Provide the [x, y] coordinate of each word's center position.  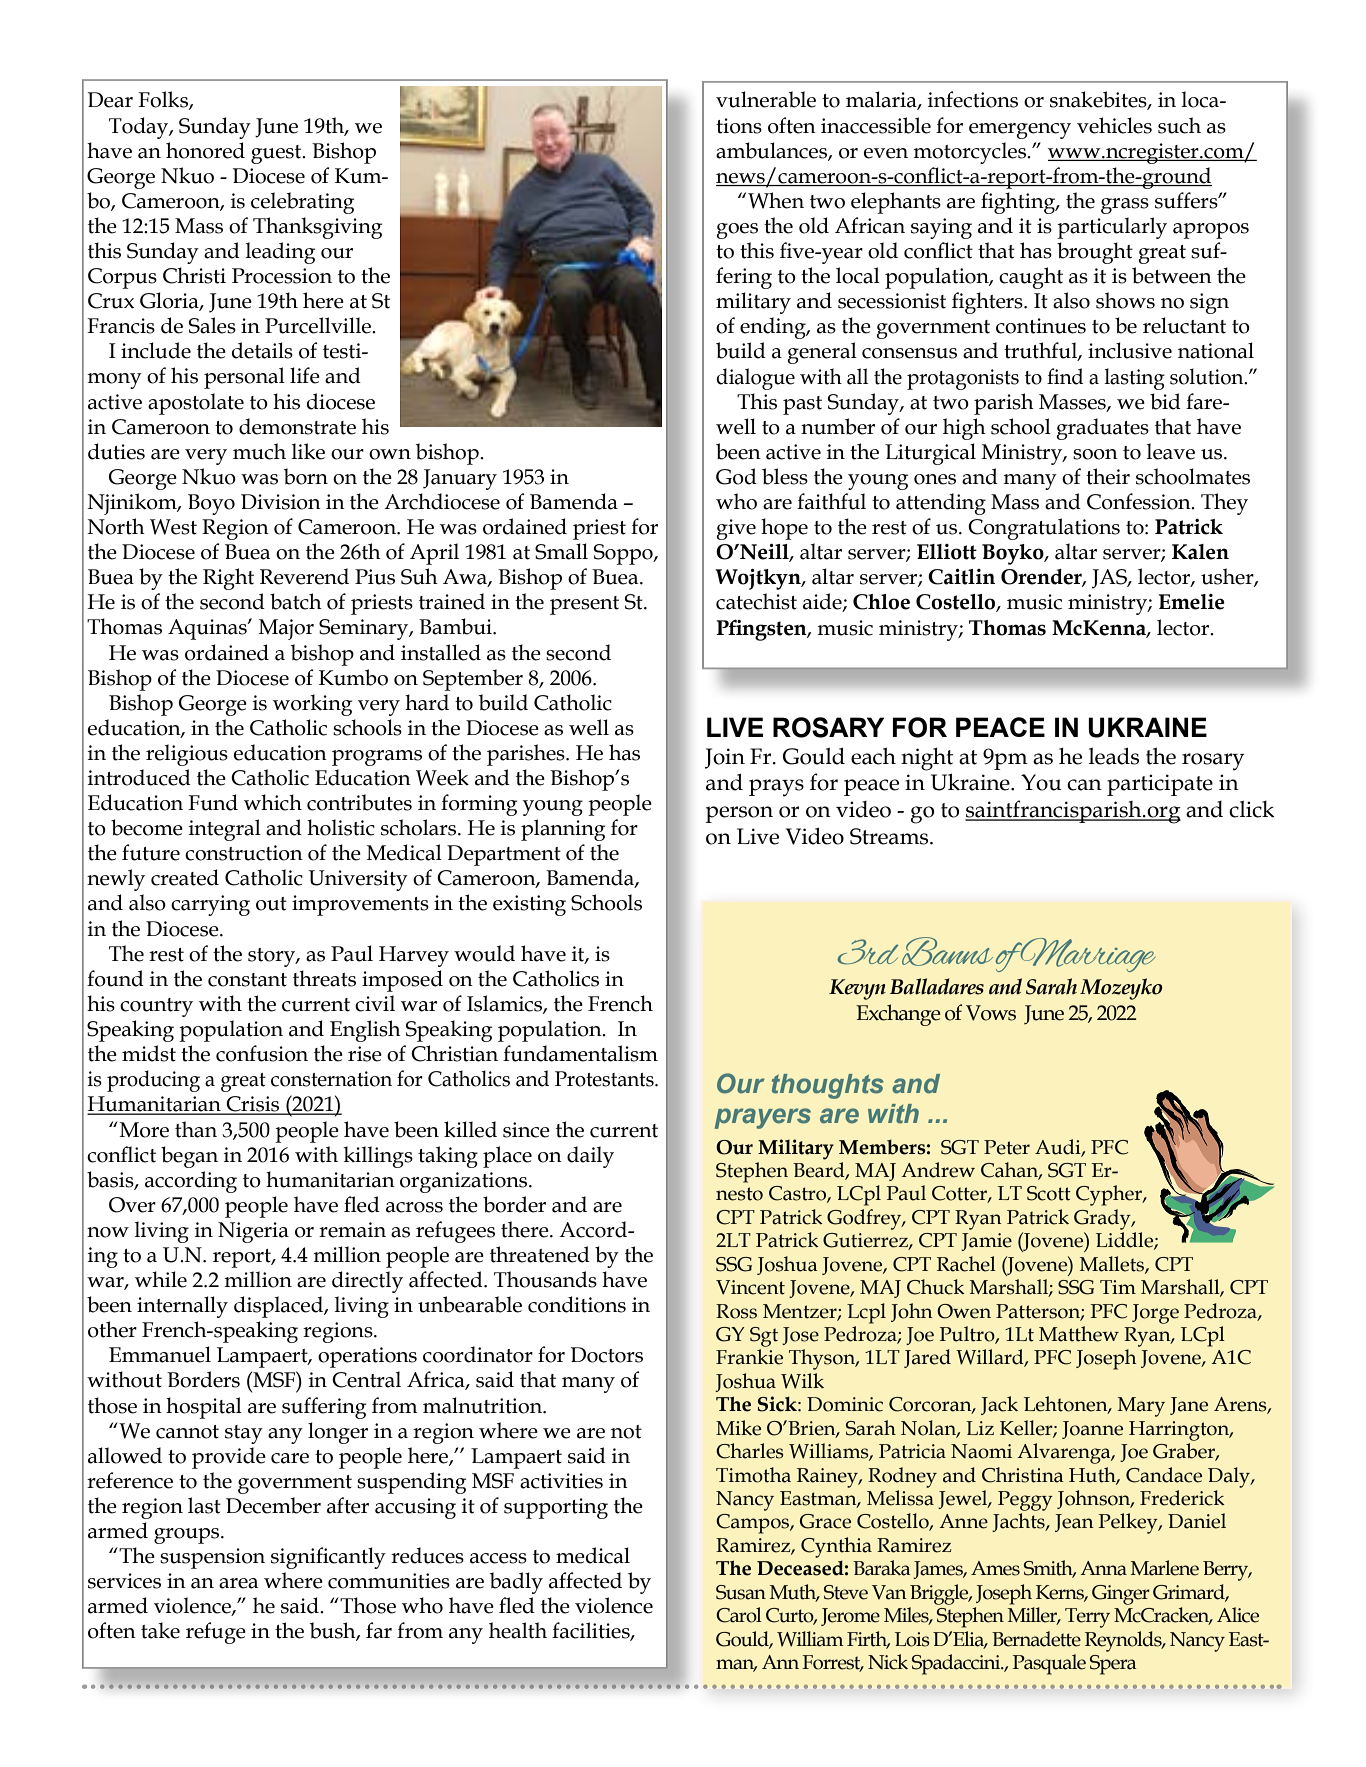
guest [277, 154]
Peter [1007, 1147]
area [238, 1583]
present [584, 605]
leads [1114, 756]
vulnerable [766, 99]
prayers [763, 1118]
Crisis [253, 1105]
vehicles [1114, 125]
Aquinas [208, 629]
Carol [739, 1615]
